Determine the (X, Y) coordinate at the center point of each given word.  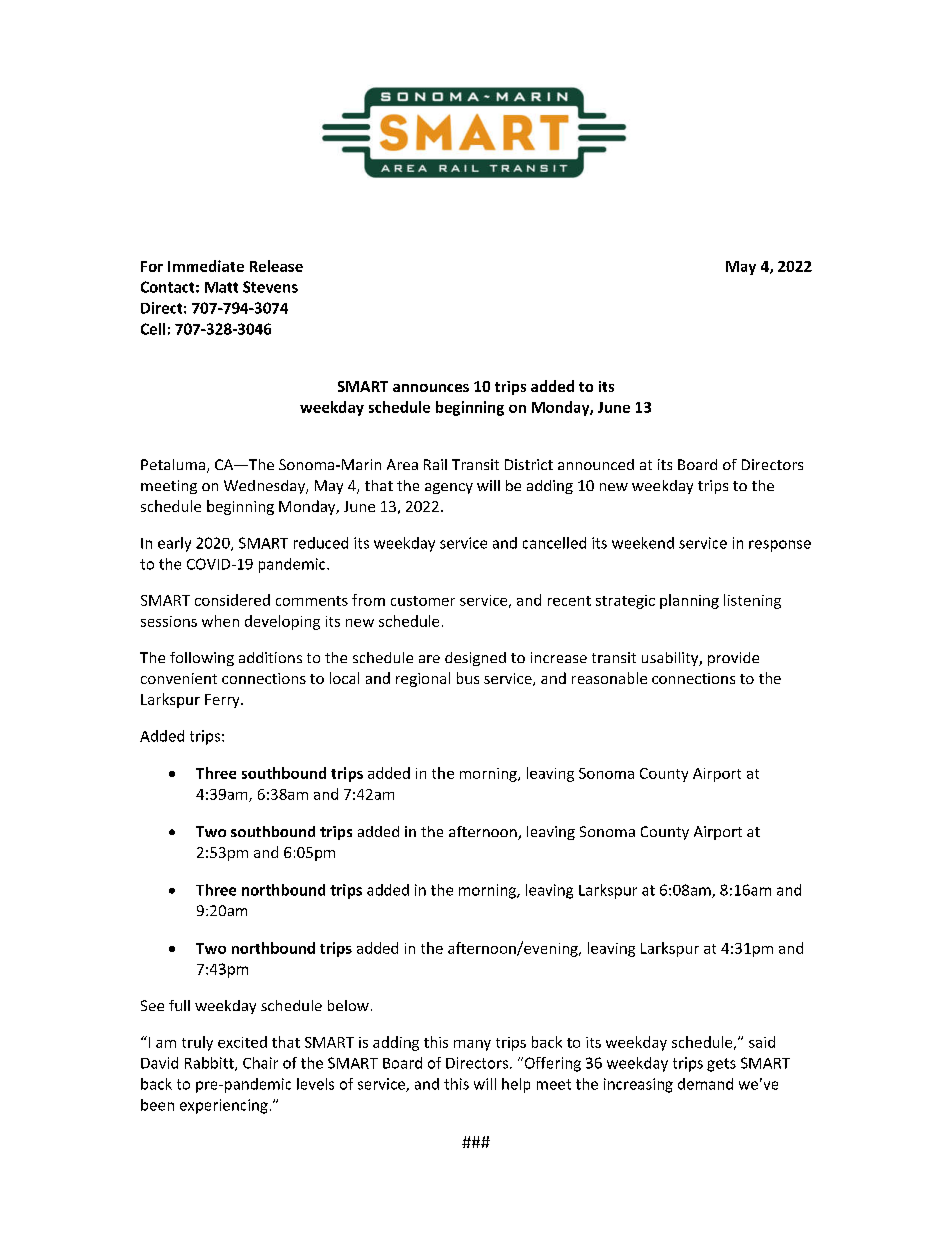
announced (596, 464)
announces (431, 388)
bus (468, 678)
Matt (221, 287)
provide (733, 659)
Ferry (223, 701)
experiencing (224, 1106)
